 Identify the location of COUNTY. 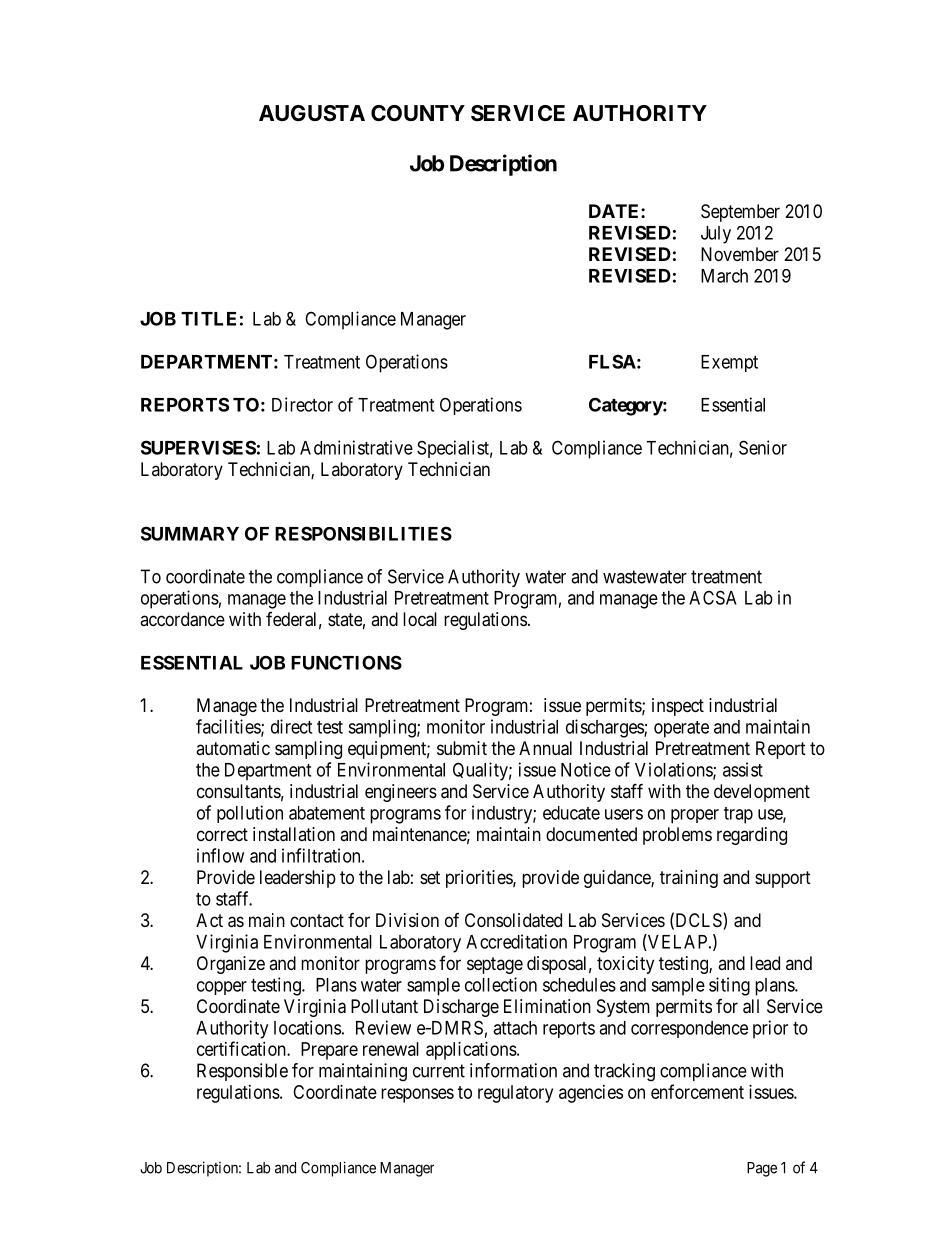
(418, 113).
